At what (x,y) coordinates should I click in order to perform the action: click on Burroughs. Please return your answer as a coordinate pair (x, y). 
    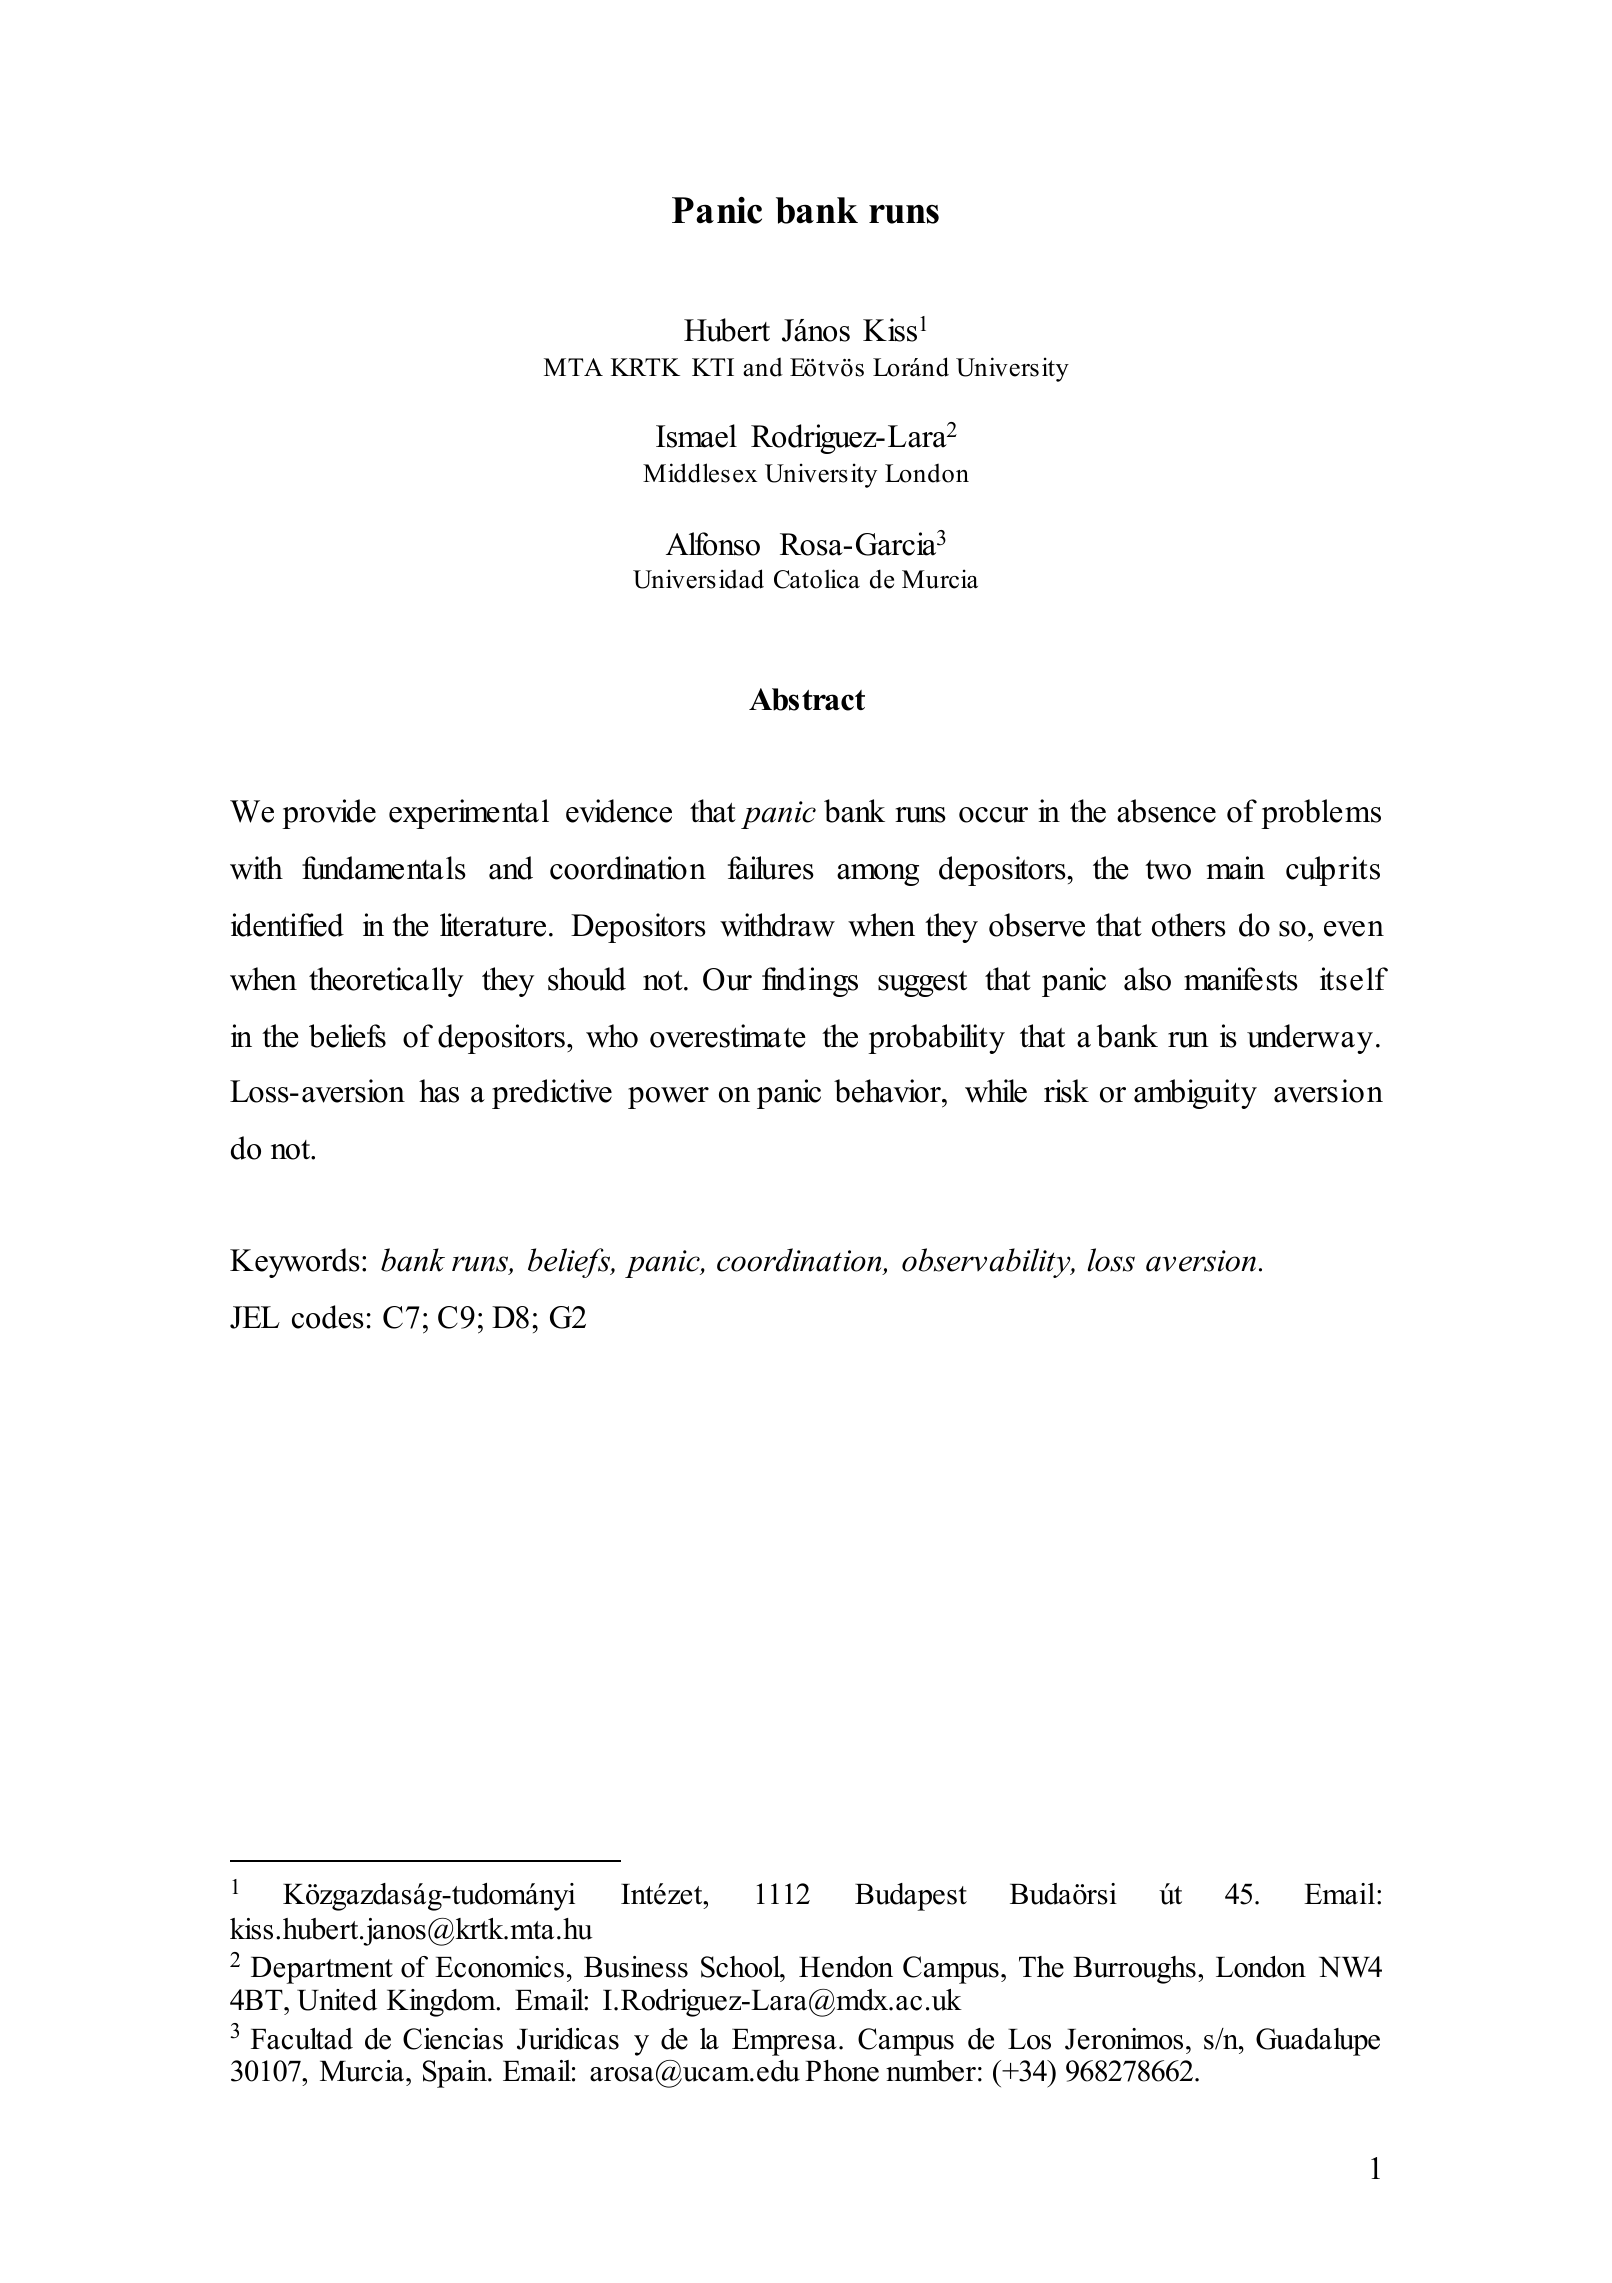
    Looking at the image, I should click on (1134, 1970).
